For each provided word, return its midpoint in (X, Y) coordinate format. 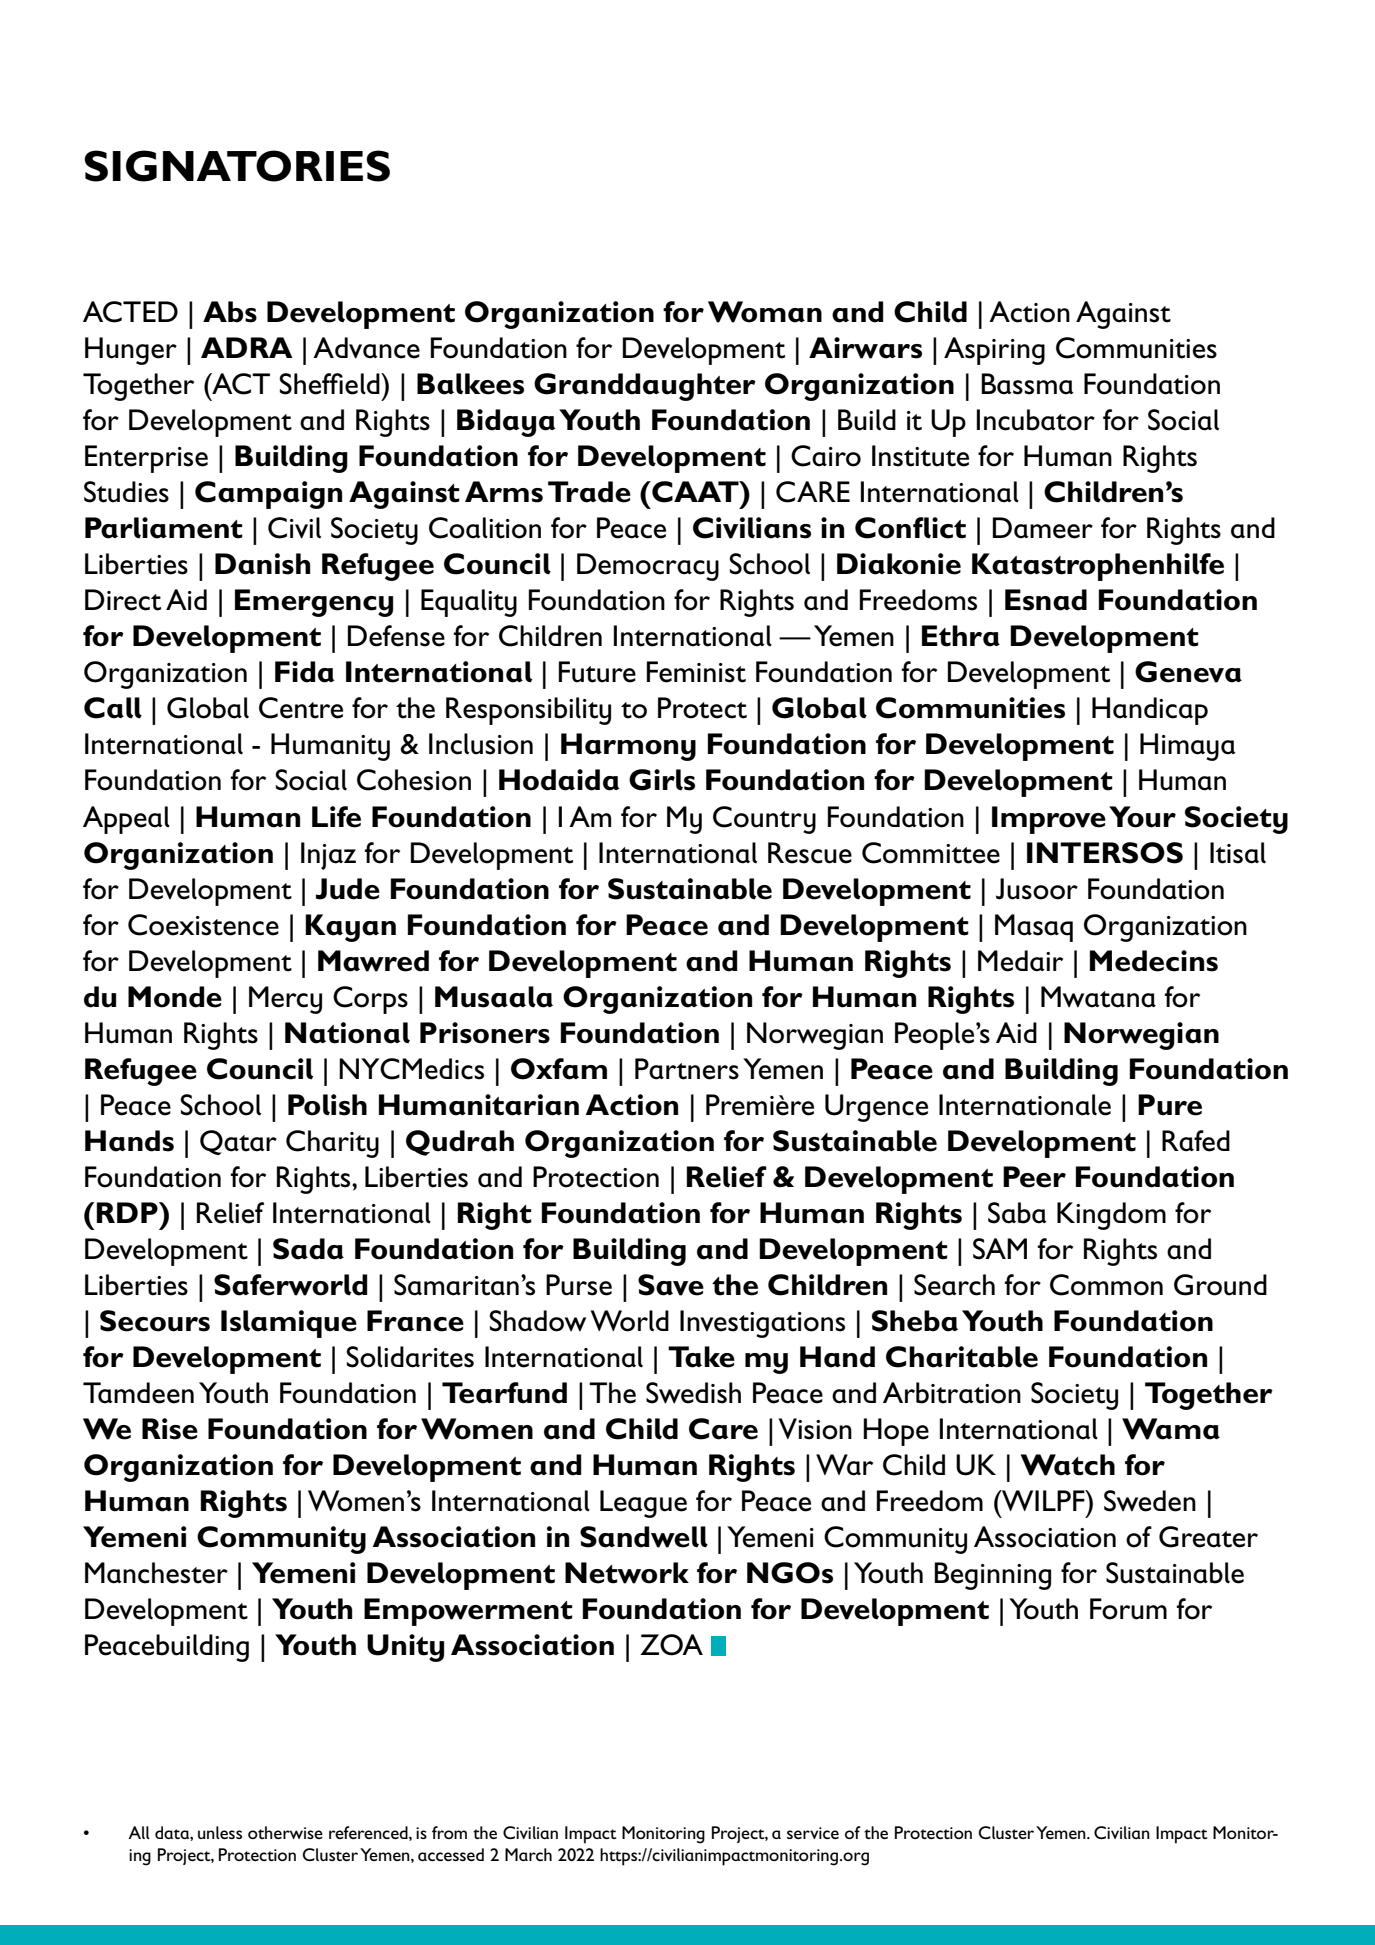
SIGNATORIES (237, 166)
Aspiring (994, 351)
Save (671, 1285)
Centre (301, 708)
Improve (1049, 820)
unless (220, 1832)
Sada (308, 1249)
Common (1106, 1285)
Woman (765, 312)
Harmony (628, 747)
